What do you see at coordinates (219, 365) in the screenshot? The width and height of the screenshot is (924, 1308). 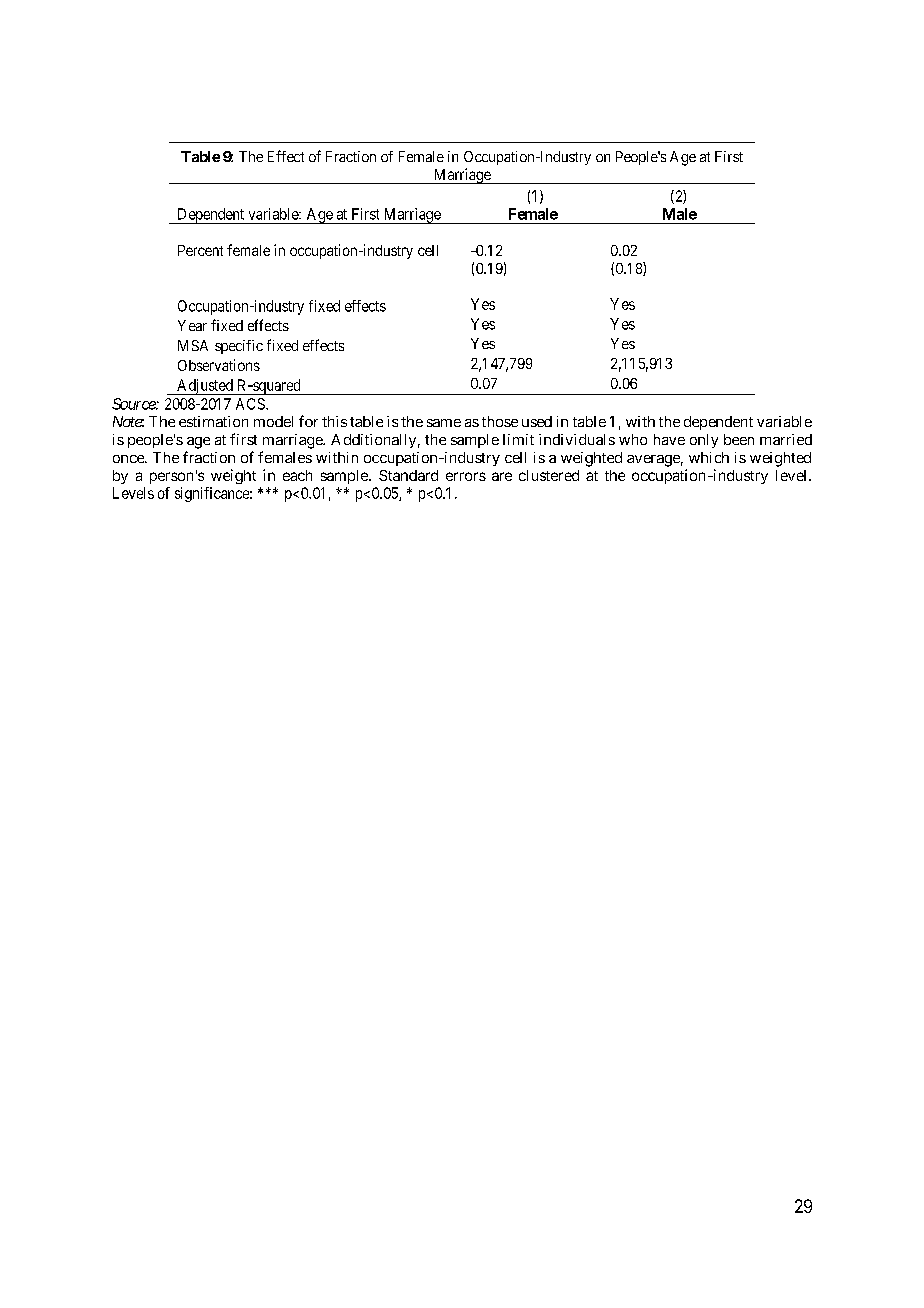 I see `Observations` at bounding box center [219, 365].
